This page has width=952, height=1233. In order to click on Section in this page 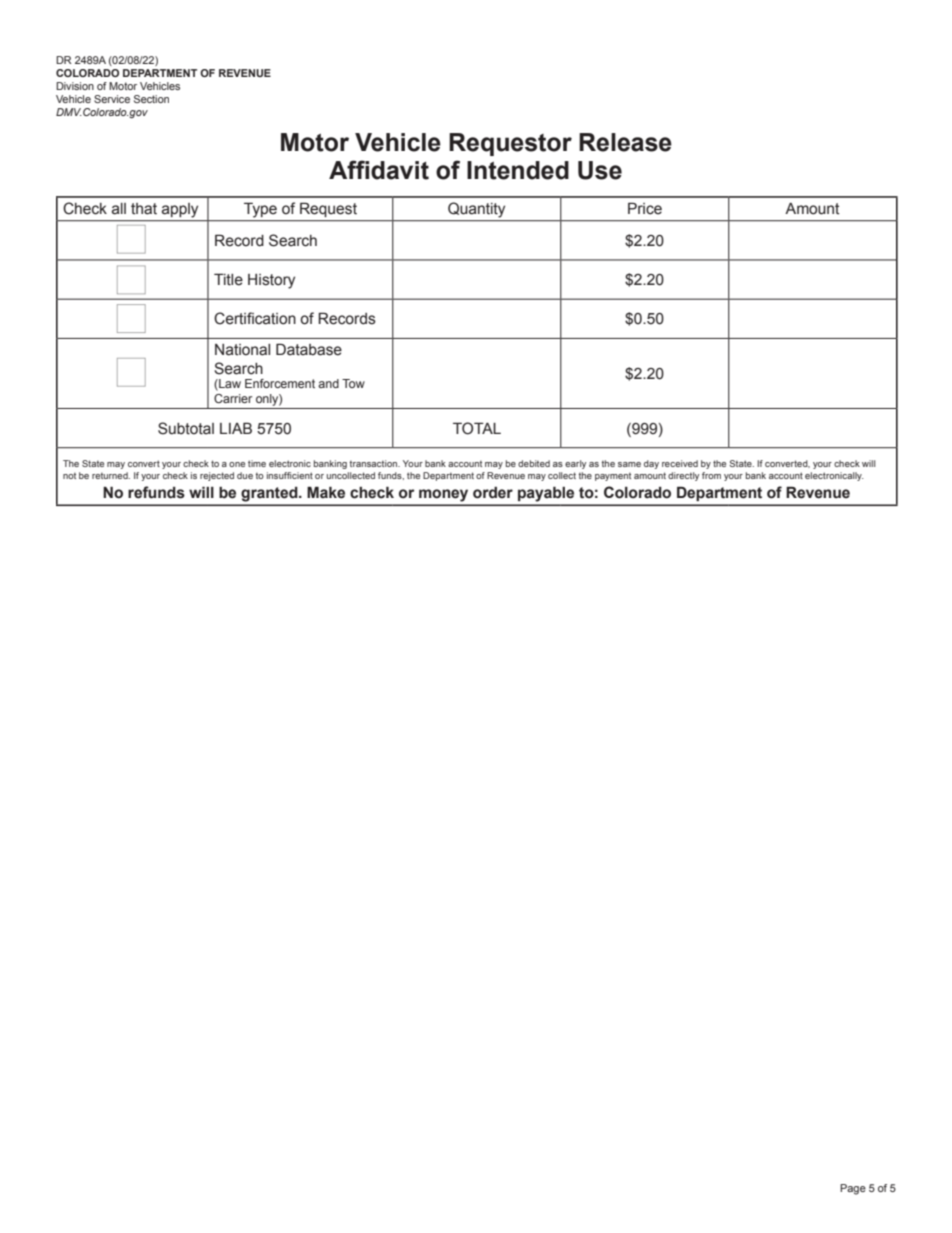, I will do `click(151, 99)`.
